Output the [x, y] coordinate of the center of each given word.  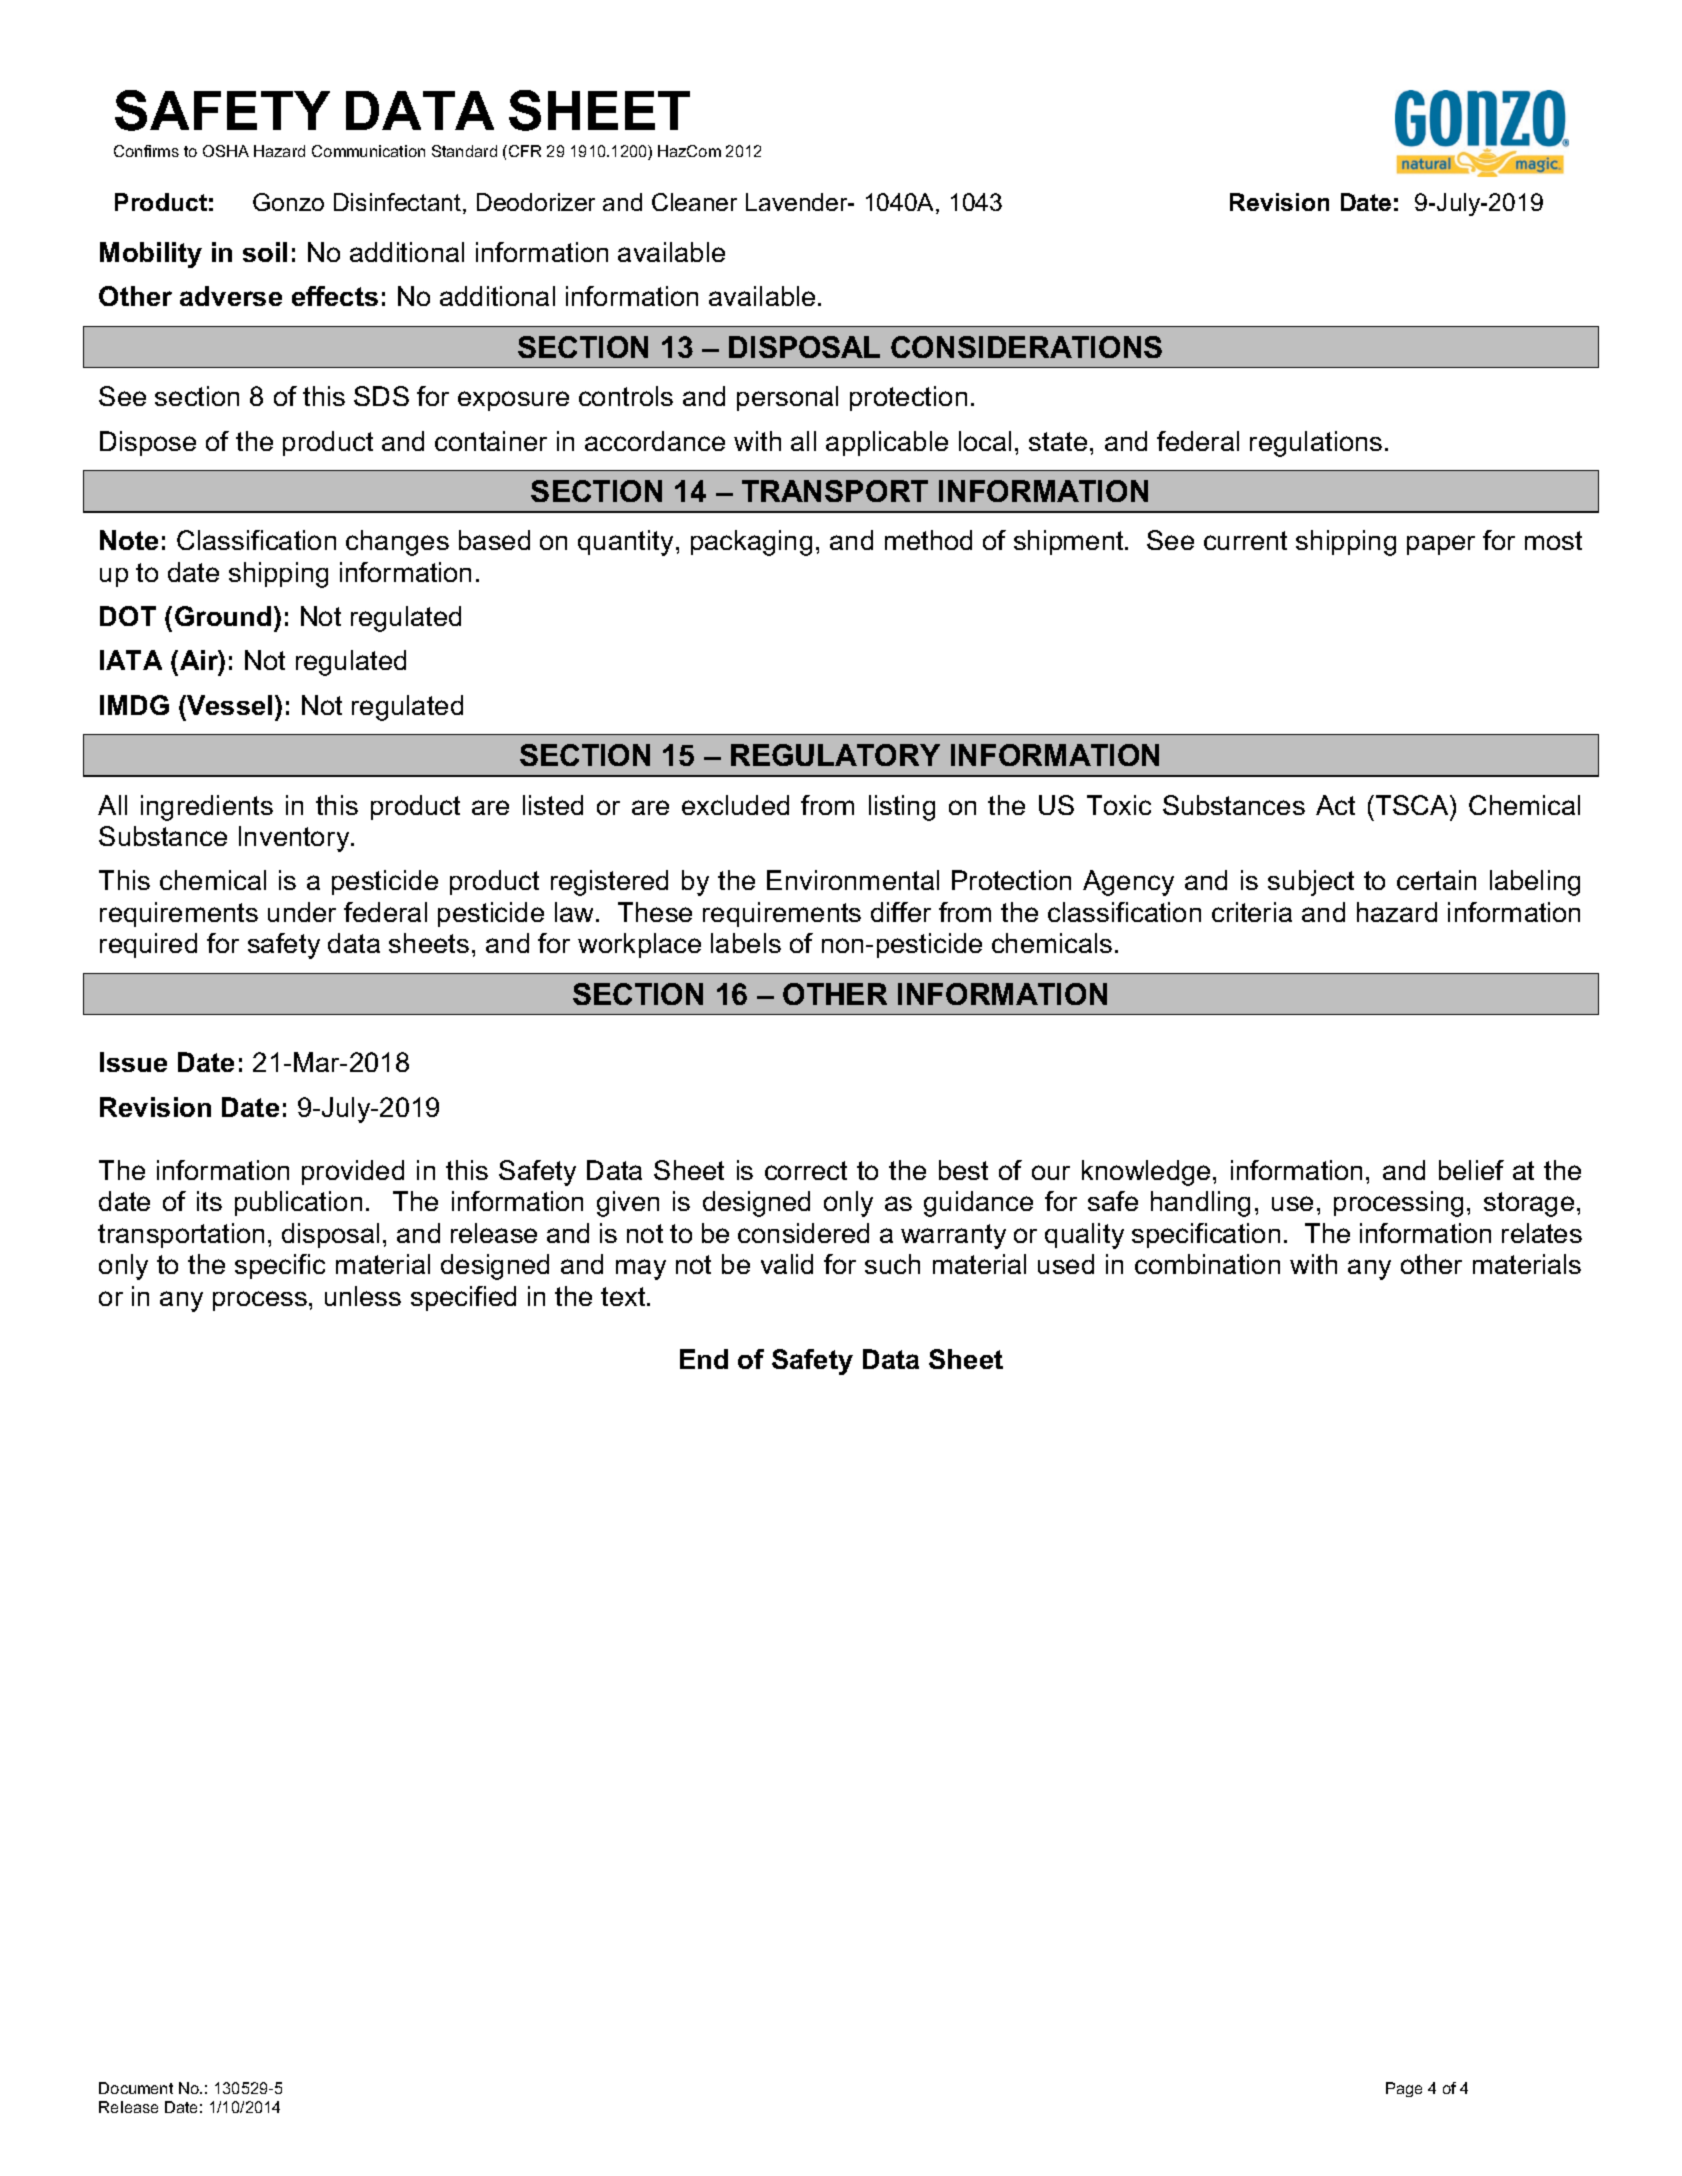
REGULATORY [835, 755]
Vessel [228, 705]
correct [806, 1170]
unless [363, 1296]
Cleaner [694, 202]
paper [1441, 545]
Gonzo [288, 202]
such [892, 1264]
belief [1471, 1170]
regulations [1316, 444]
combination [1207, 1264]
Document [136, 2088]
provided [353, 1172]
